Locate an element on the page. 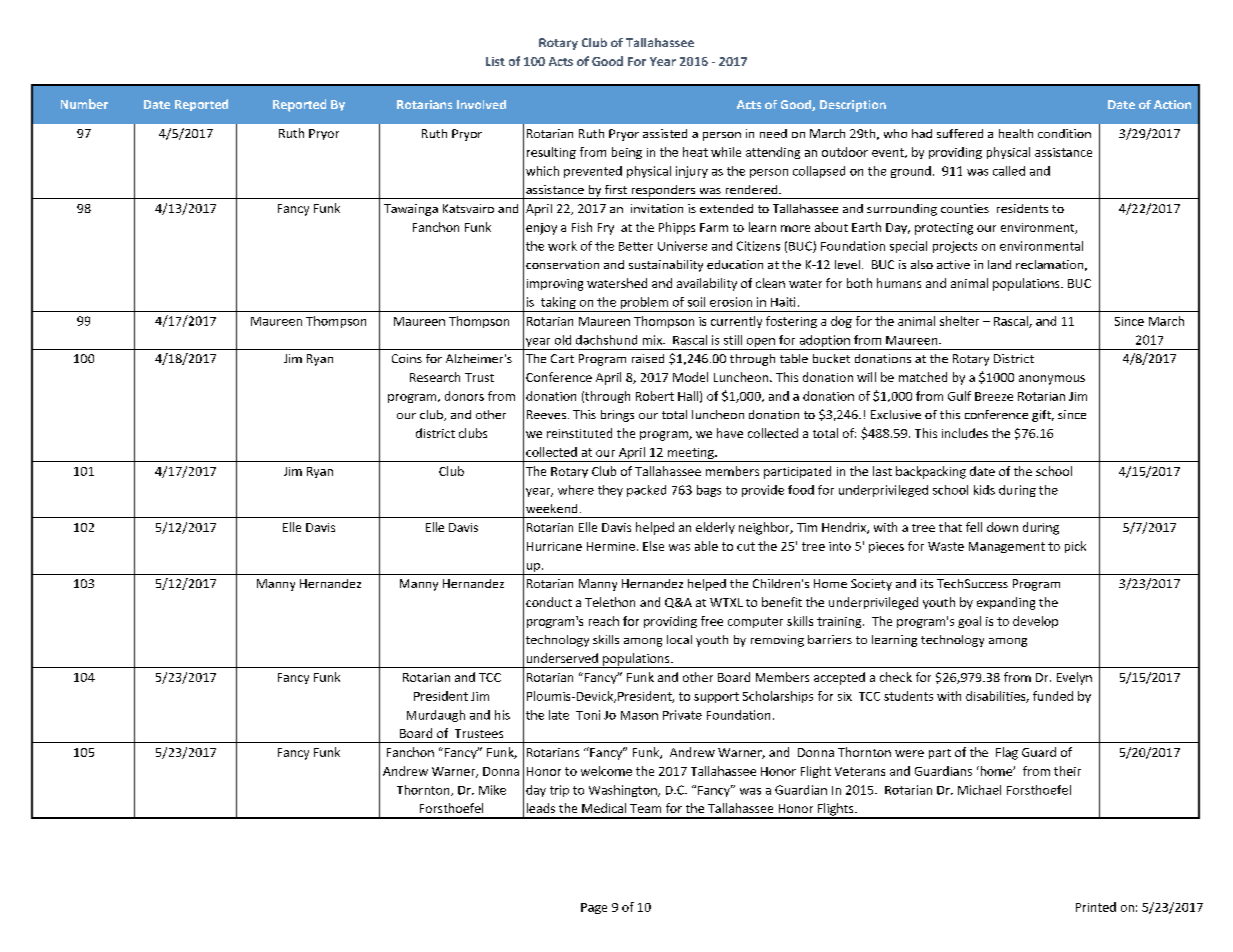 Image resolution: width=1233 pixels, height=952 pixels. kids is located at coordinates (984, 490).
